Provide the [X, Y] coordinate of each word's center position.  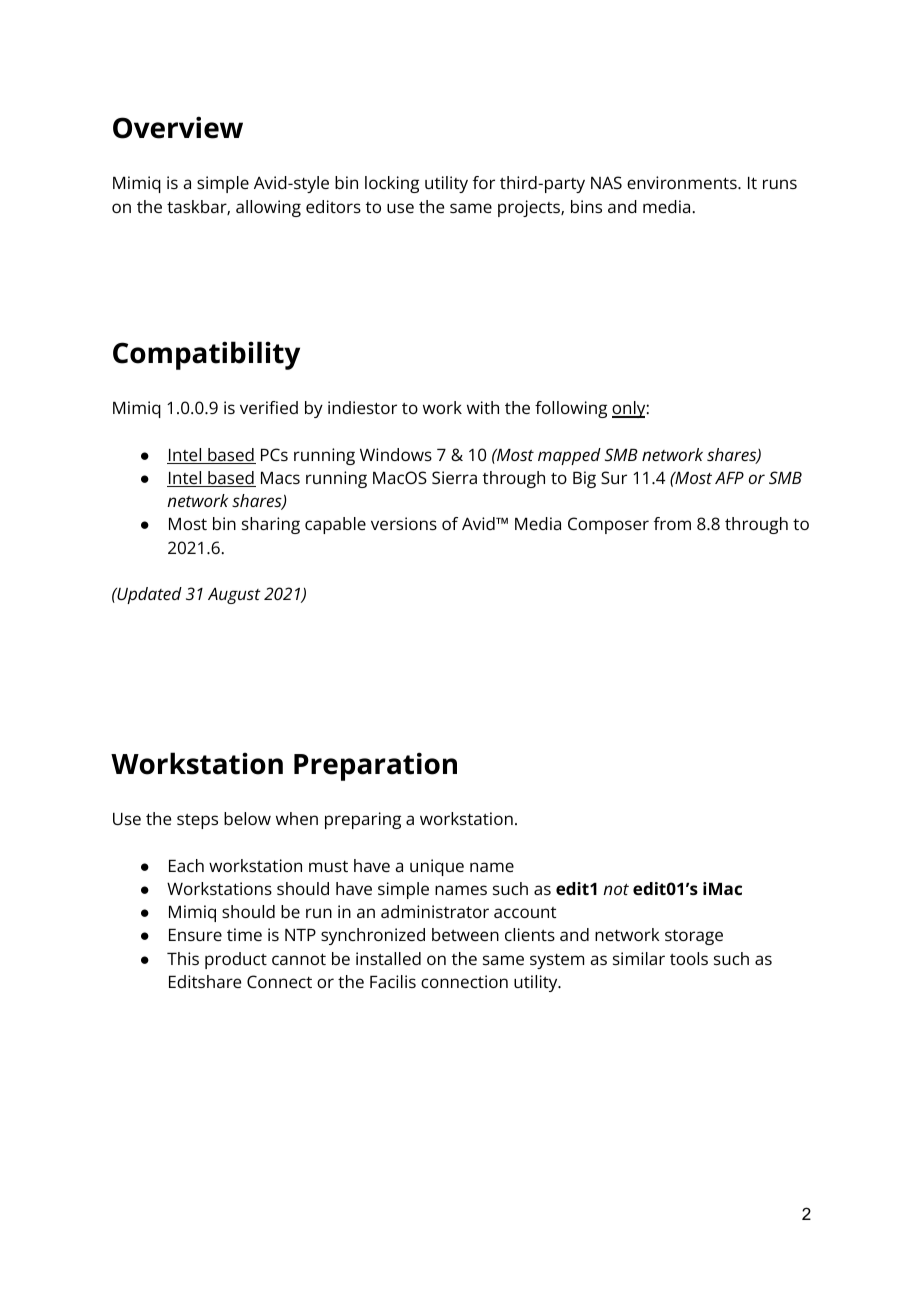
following [571, 409]
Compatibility [206, 355]
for [484, 182]
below [247, 818]
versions [404, 523]
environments [683, 182]
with [483, 407]
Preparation [375, 766]
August [234, 596]
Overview [178, 127]
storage [694, 937]
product [236, 960]
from [672, 523]
